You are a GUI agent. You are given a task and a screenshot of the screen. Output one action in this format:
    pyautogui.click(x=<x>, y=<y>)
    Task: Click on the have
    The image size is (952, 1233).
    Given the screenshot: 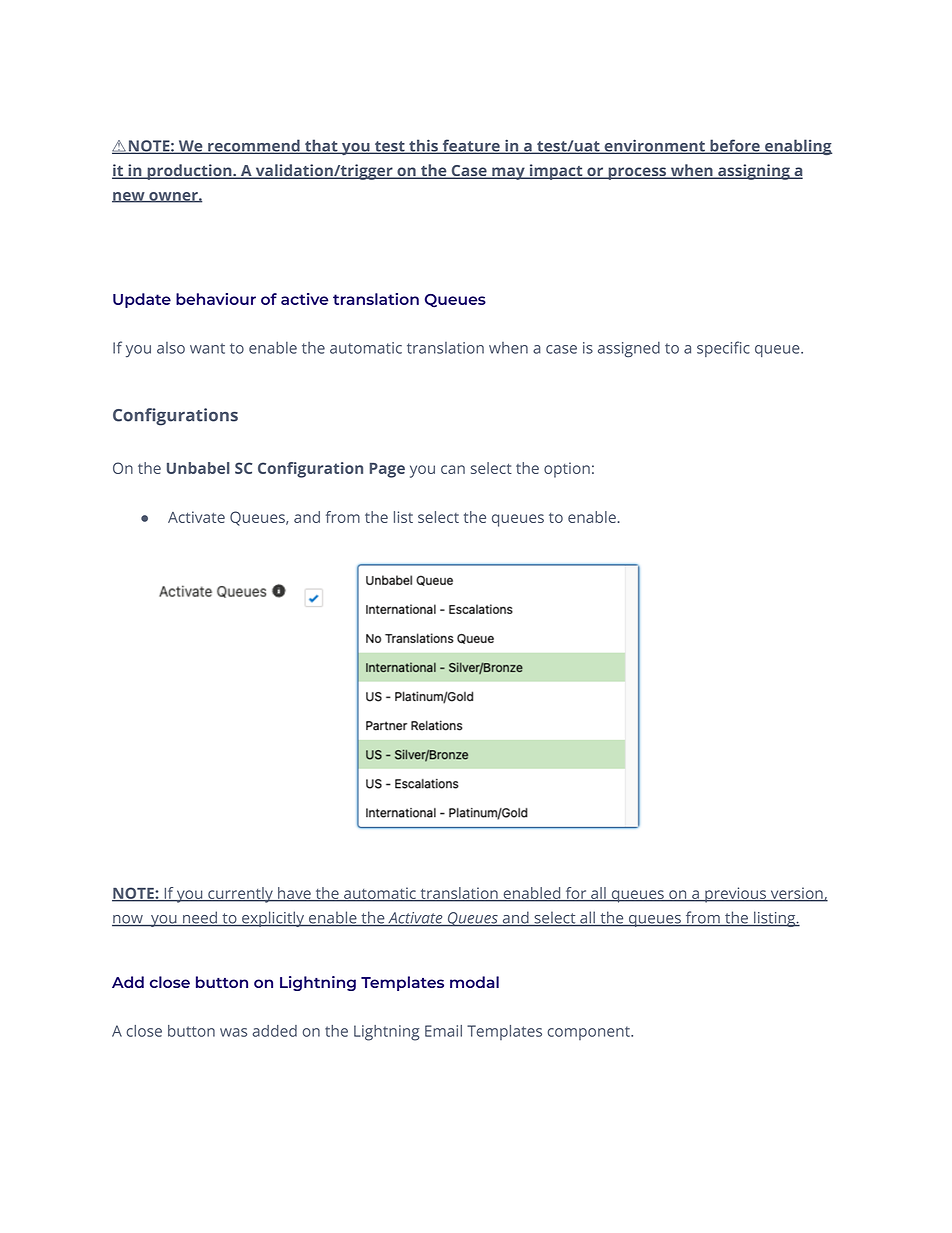 What is the action you would take?
    pyautogui.click(x=294, y=894)
